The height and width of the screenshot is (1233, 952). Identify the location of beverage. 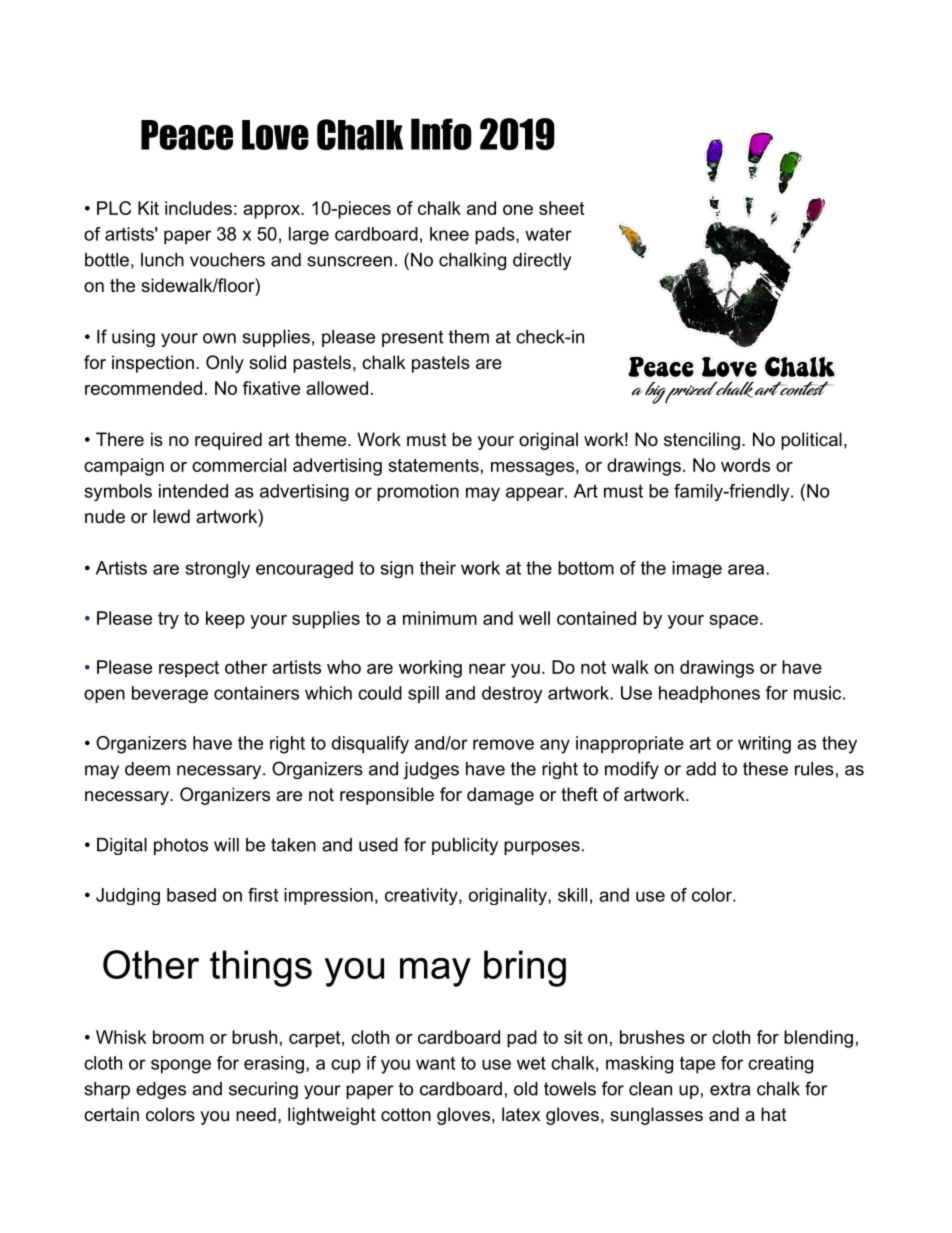
(170, 694).
